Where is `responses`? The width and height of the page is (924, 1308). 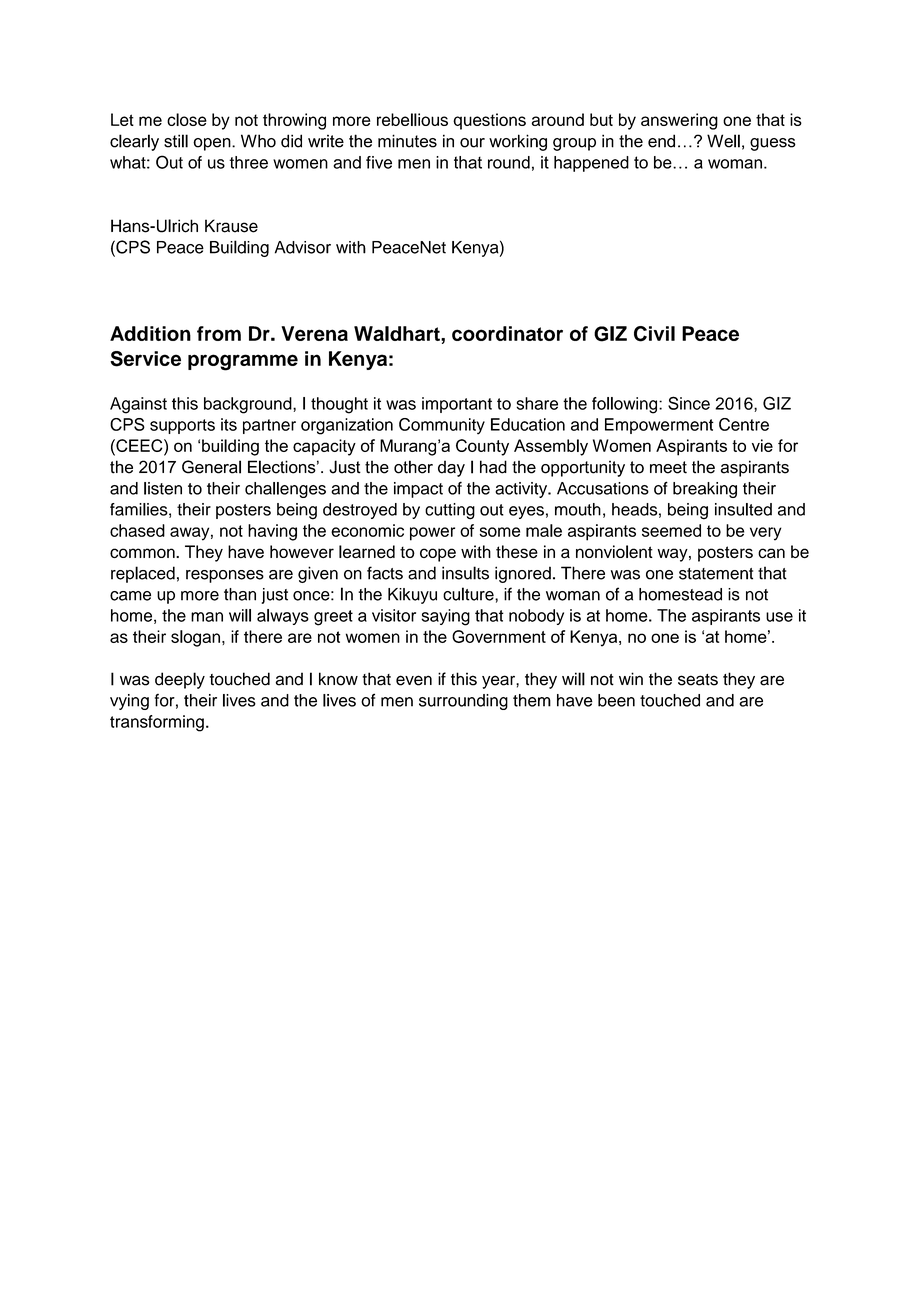 responses is located at coordinates (225, 576).
